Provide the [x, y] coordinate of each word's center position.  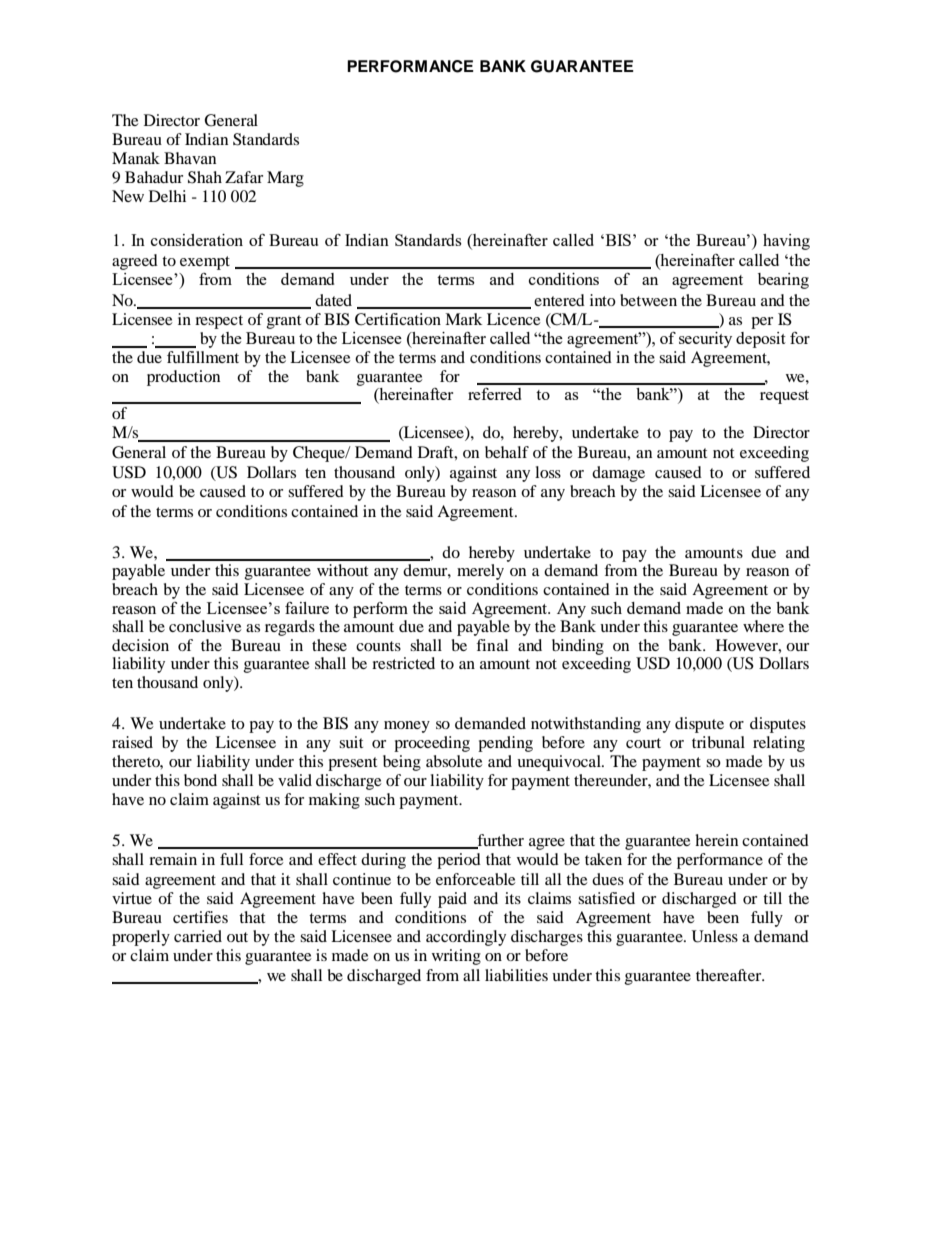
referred [494, 394]
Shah [205, 177]
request [784, 397]
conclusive [205, 626]
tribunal [718, 742]
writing [456, 957]
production [183, 378]
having [786, 242]
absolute [454, 761]
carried [198, 936]
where [763, 626]
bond [200, 780]
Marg [285, 179]
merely [480, 572]
